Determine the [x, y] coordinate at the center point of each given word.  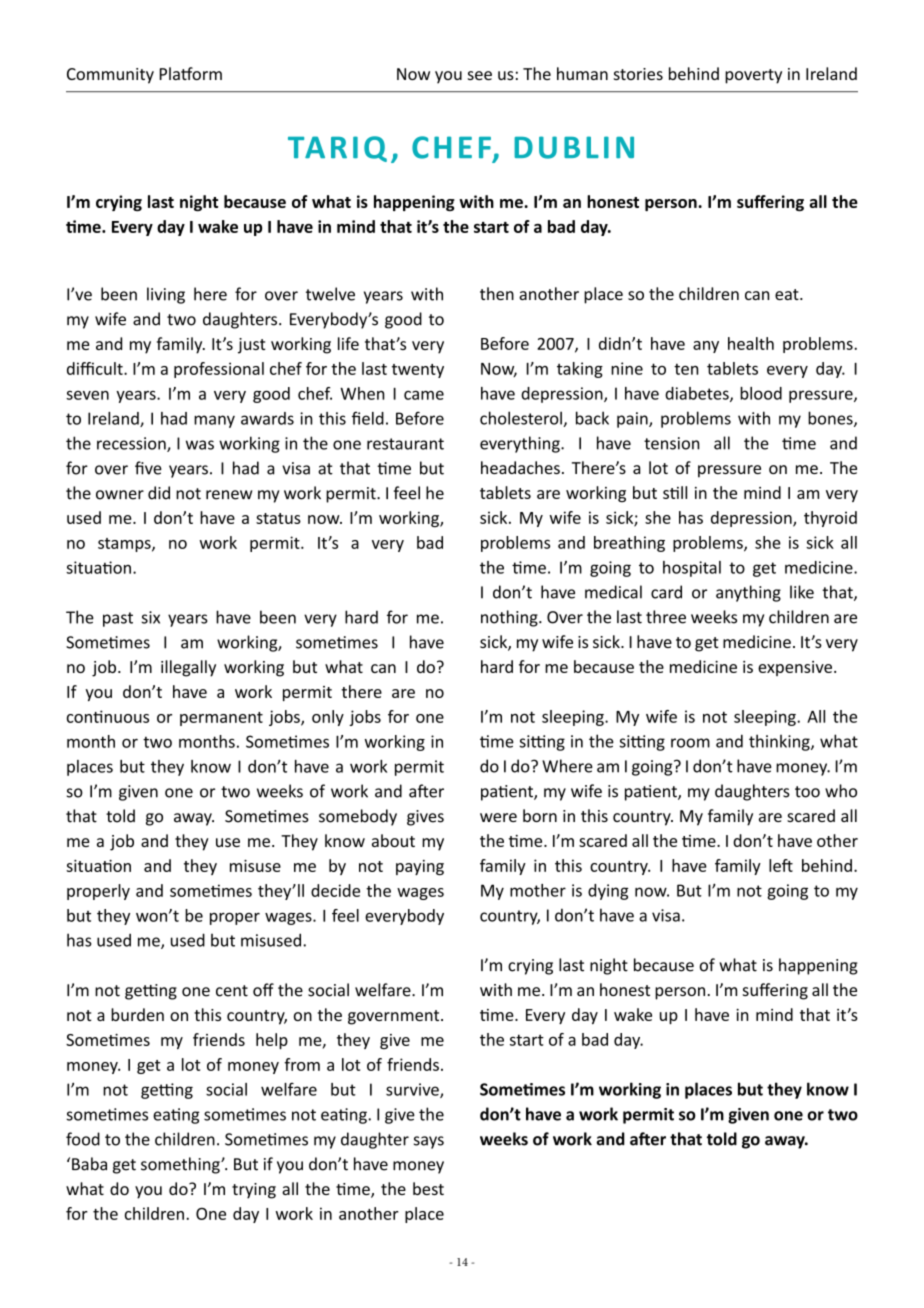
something [181, 1165]
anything [748, 593]
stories [638, 74]
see [480, 75]
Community [110, 76]
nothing [510, 618]
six [150, 617]
